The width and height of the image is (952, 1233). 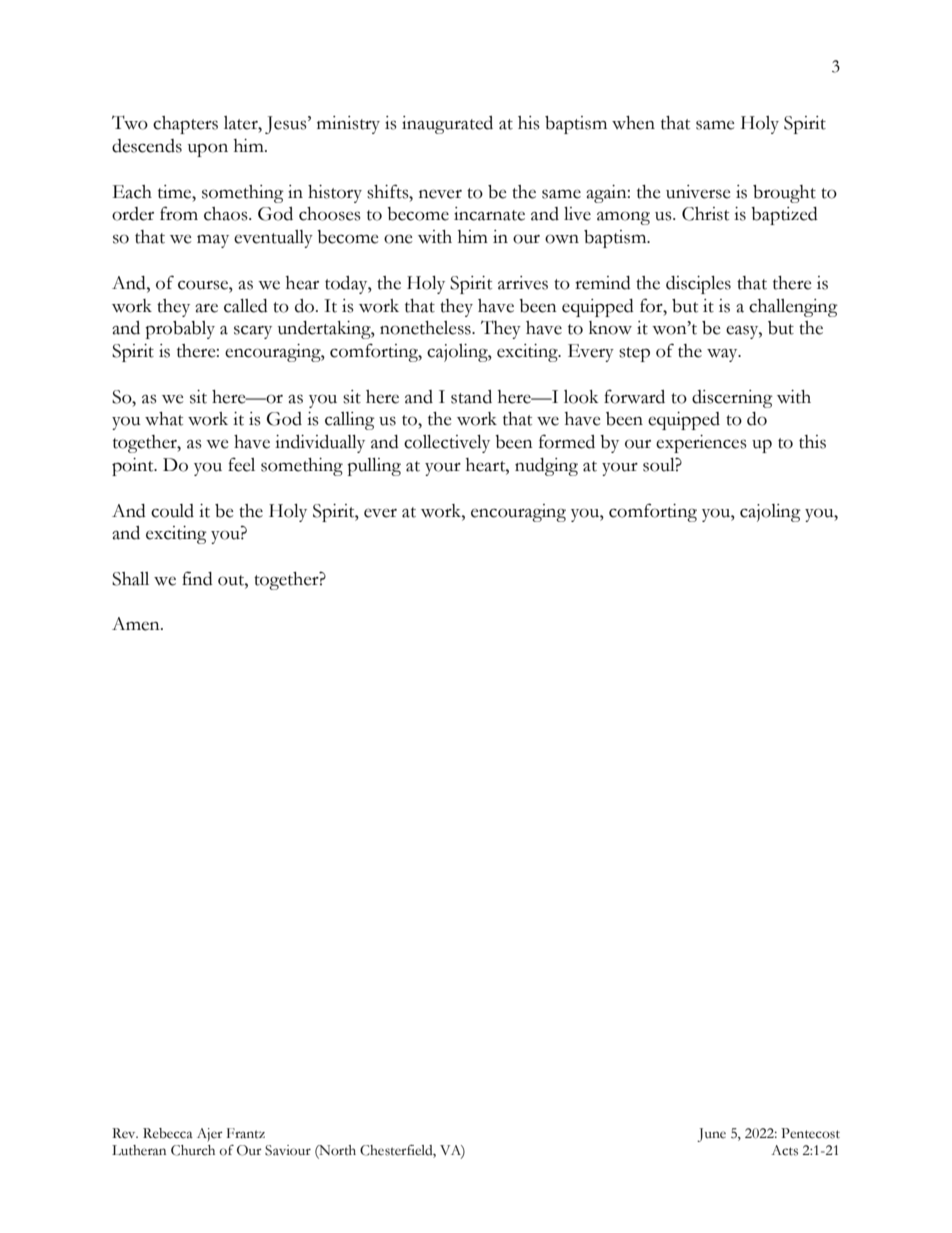 I want to click on nudging, so click(x=546, y=467).
